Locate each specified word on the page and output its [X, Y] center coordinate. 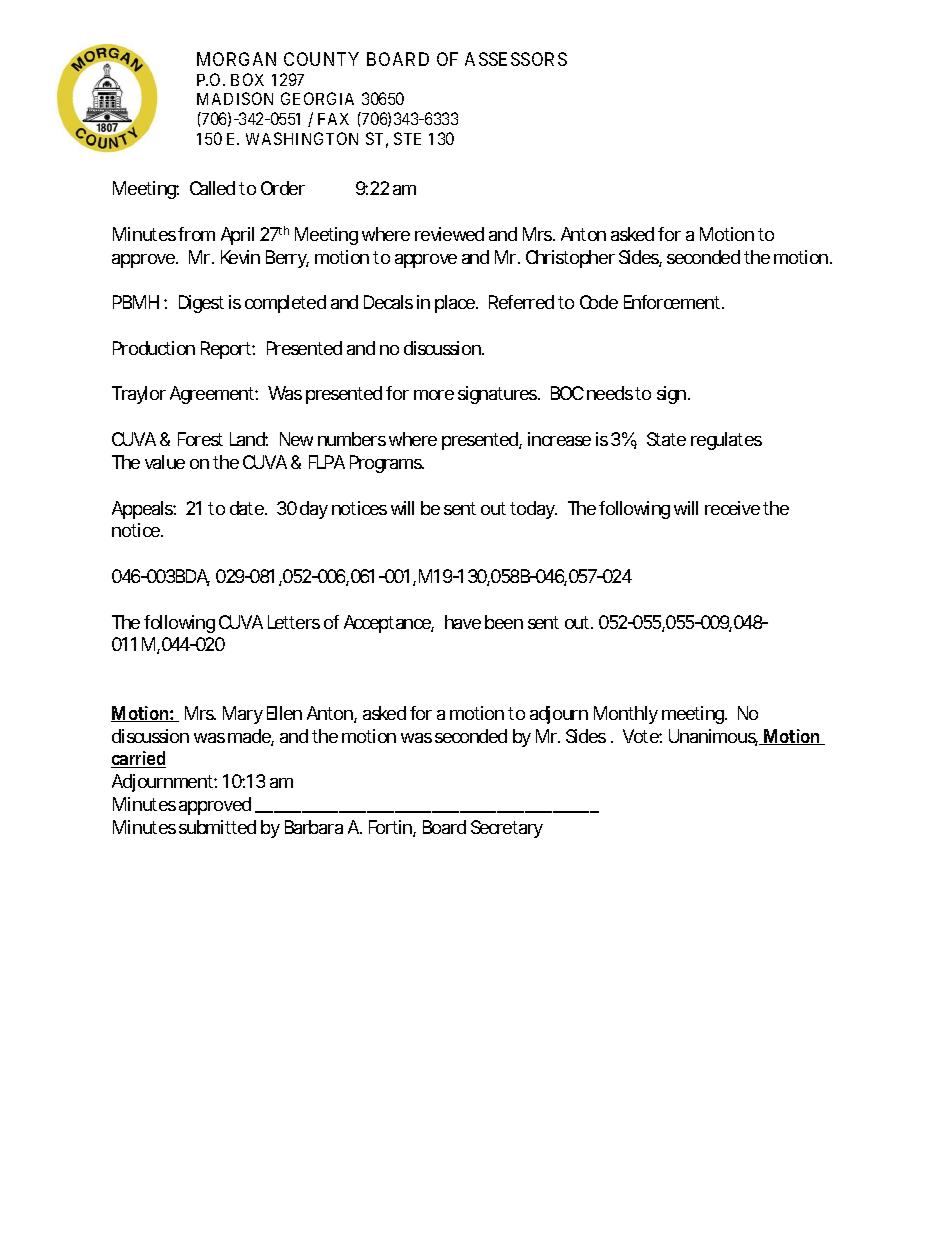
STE [407, 138]
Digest [201, 304]
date [248, 508]
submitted [217, 827]
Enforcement [674, 302]
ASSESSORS [516, 59]
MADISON [235, 98]
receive [732, 508]
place [456, 304]
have [463, 622]
